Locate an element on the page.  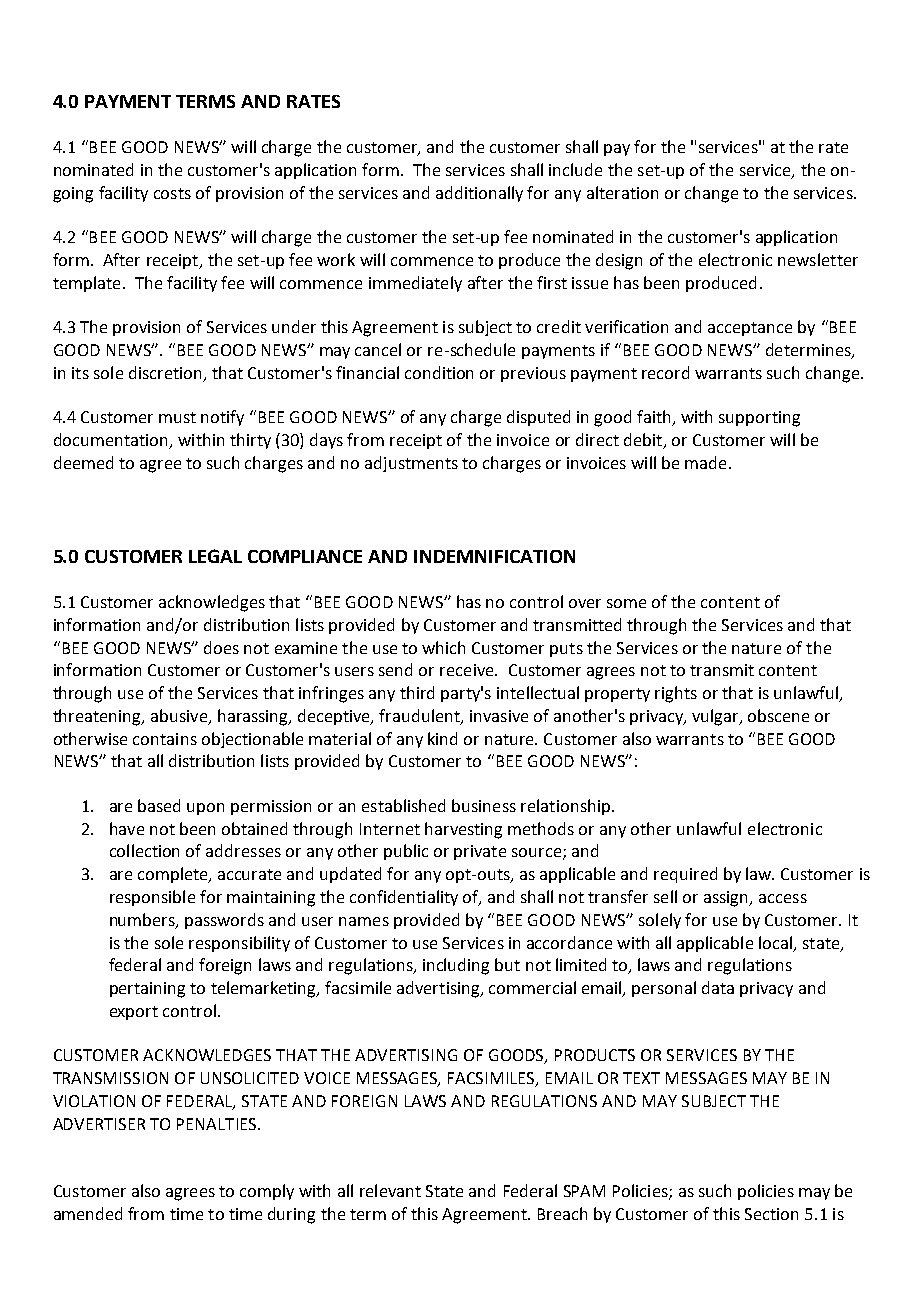
must is located at coordinates (177, 417).
